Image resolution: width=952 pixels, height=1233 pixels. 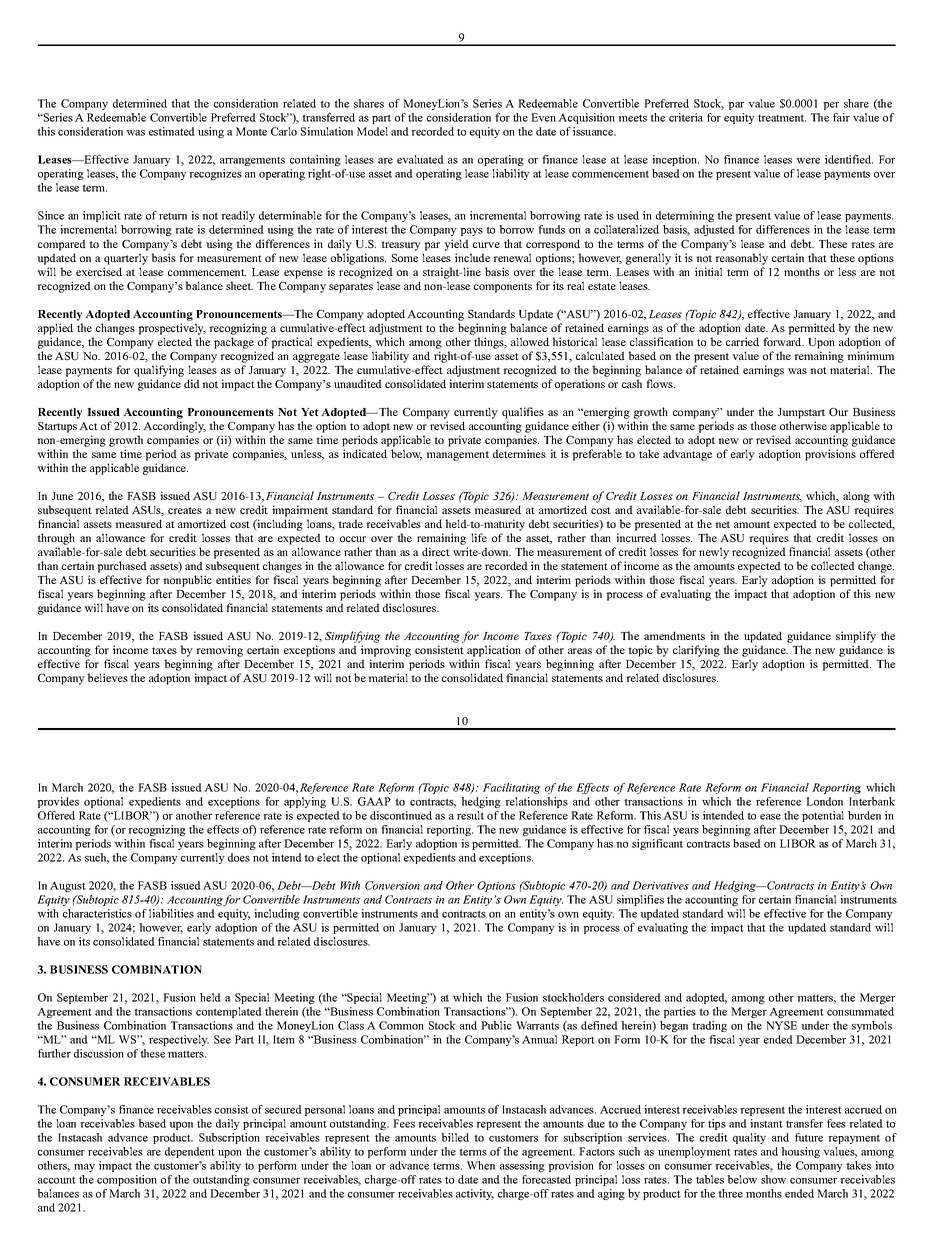 What do you see at coordinates (808, 161) in the screenshot?
I see `were` at bounding box center [808, 161].
